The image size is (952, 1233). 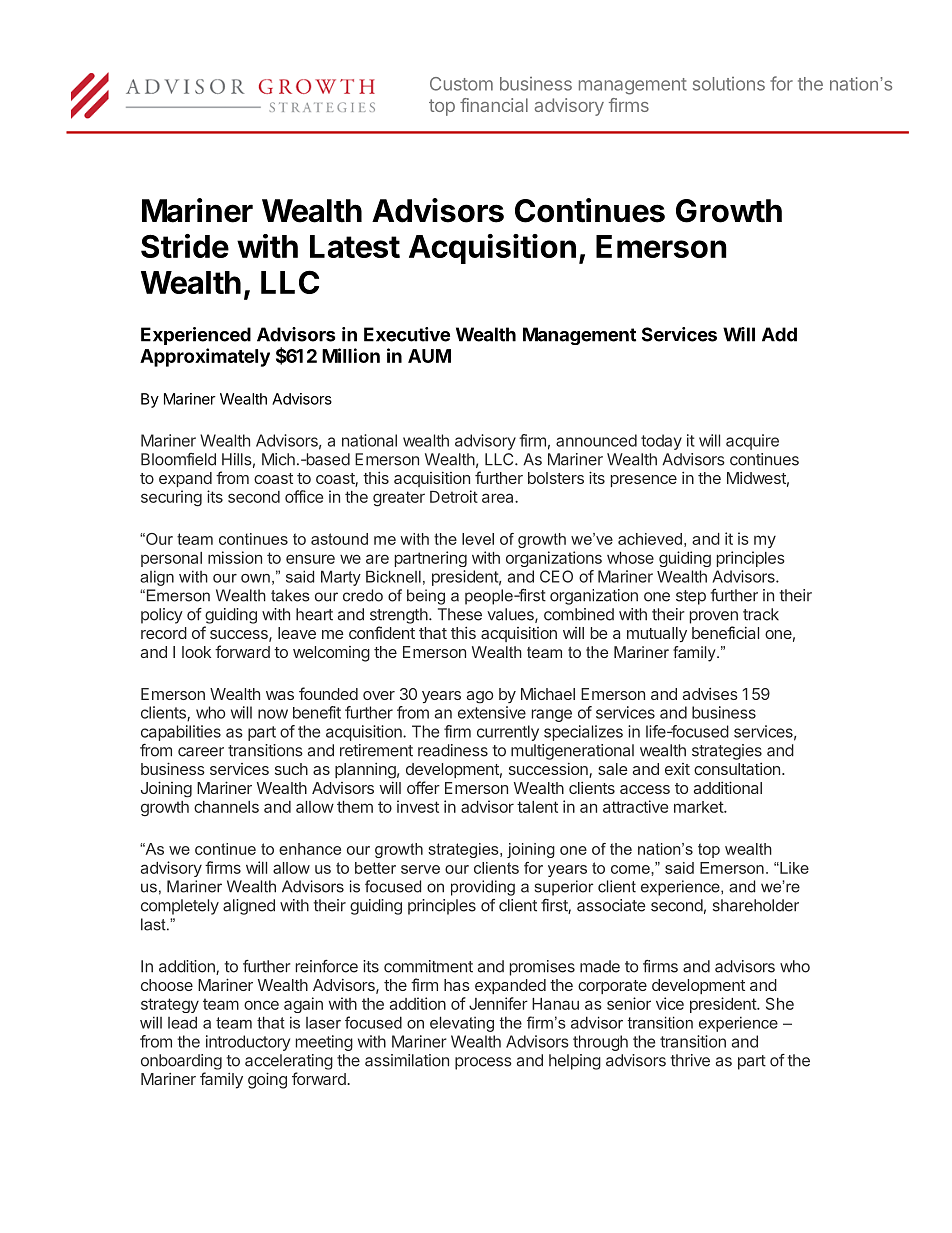 I want to click on introductory, so click(x=248, y=1043).
